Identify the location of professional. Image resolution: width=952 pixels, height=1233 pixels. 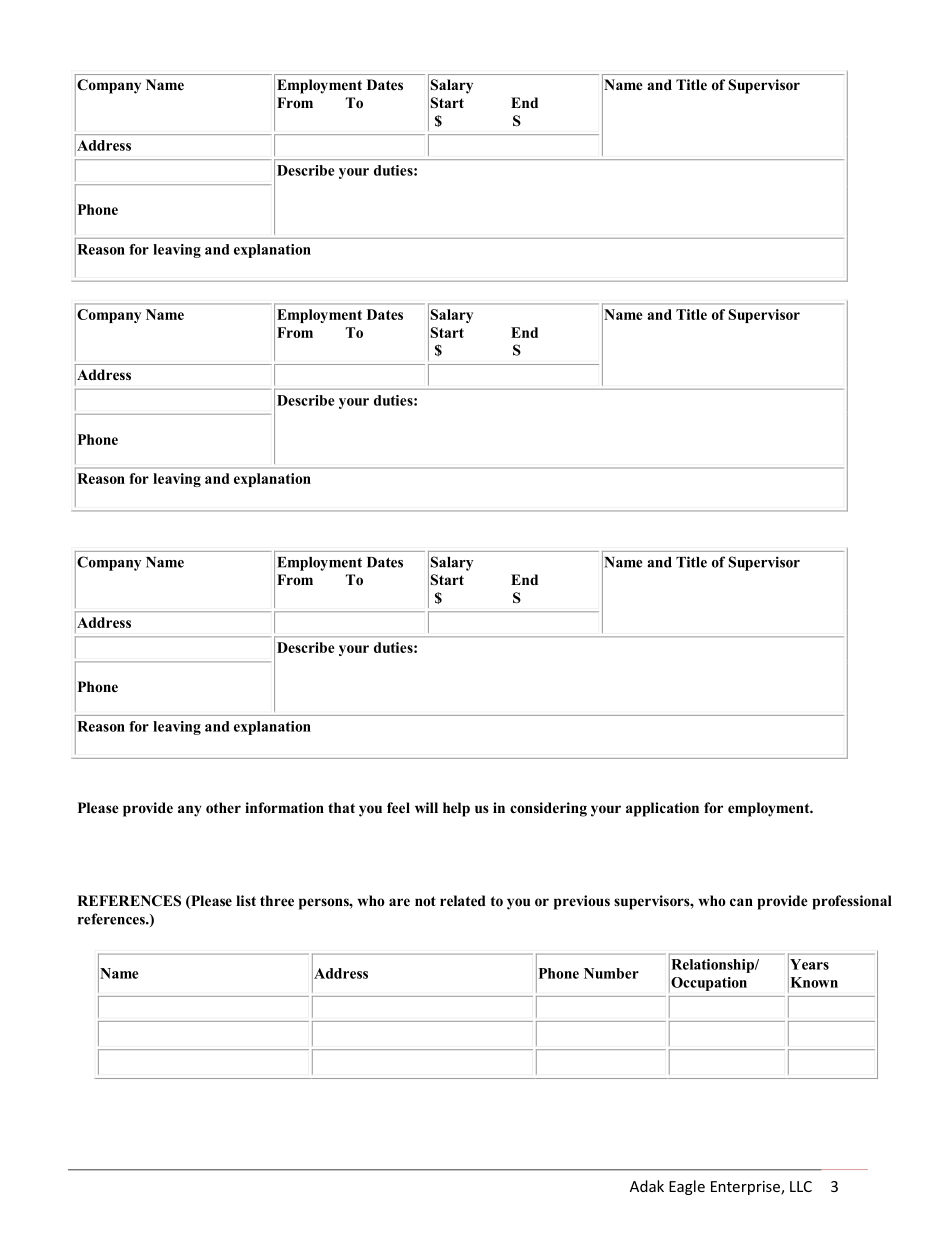
(852, 902).
